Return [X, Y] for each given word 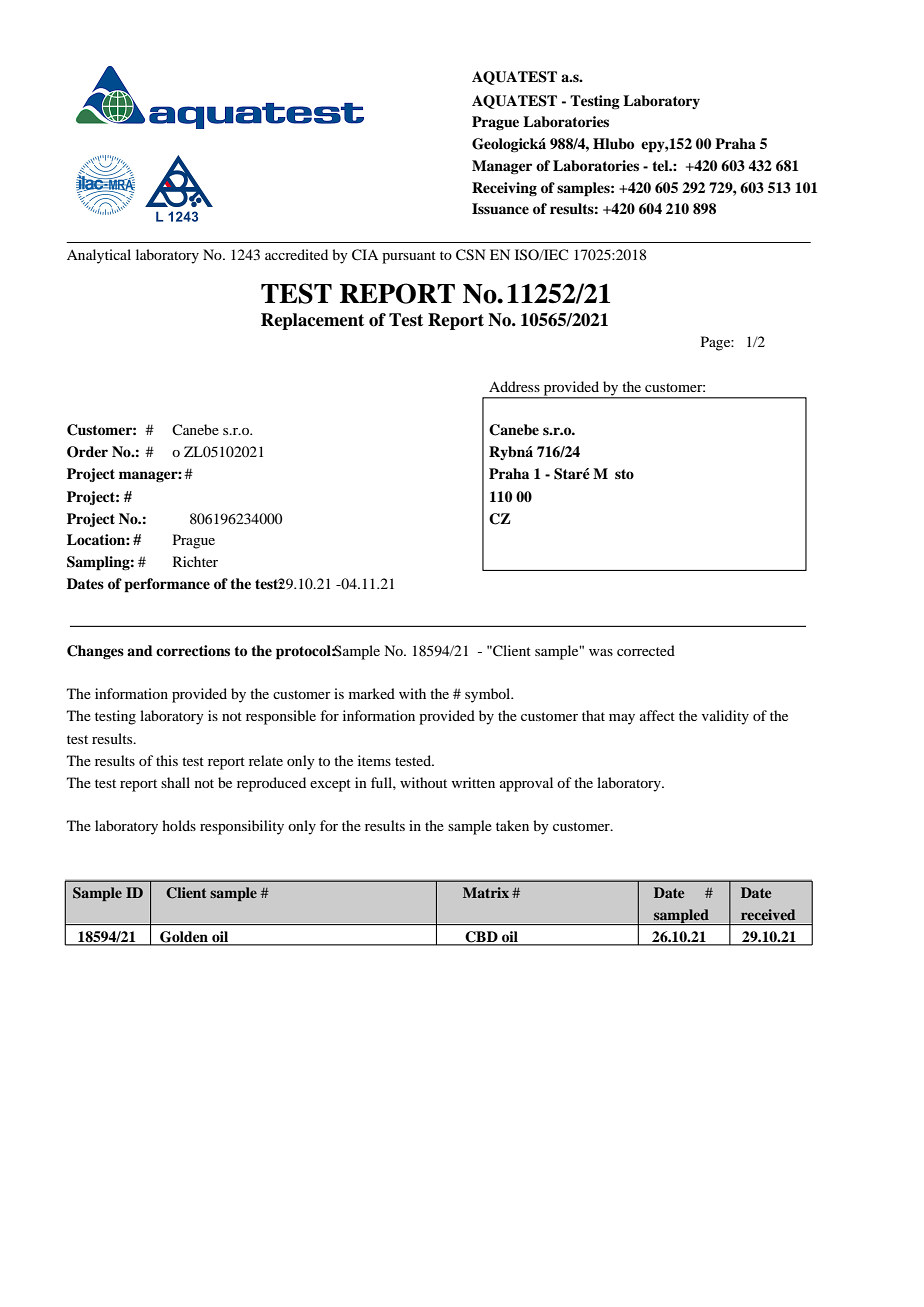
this [167, 760]
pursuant [409, 257]
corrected [646, 650]
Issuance [500, 208]
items [374, 760]
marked [372, 693]
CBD [481, 938]
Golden [184, 938]
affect [657, 715]
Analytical [99, 256]
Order [87, 452]
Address [514, 386]
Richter [195, 561]
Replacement [312, 321]
